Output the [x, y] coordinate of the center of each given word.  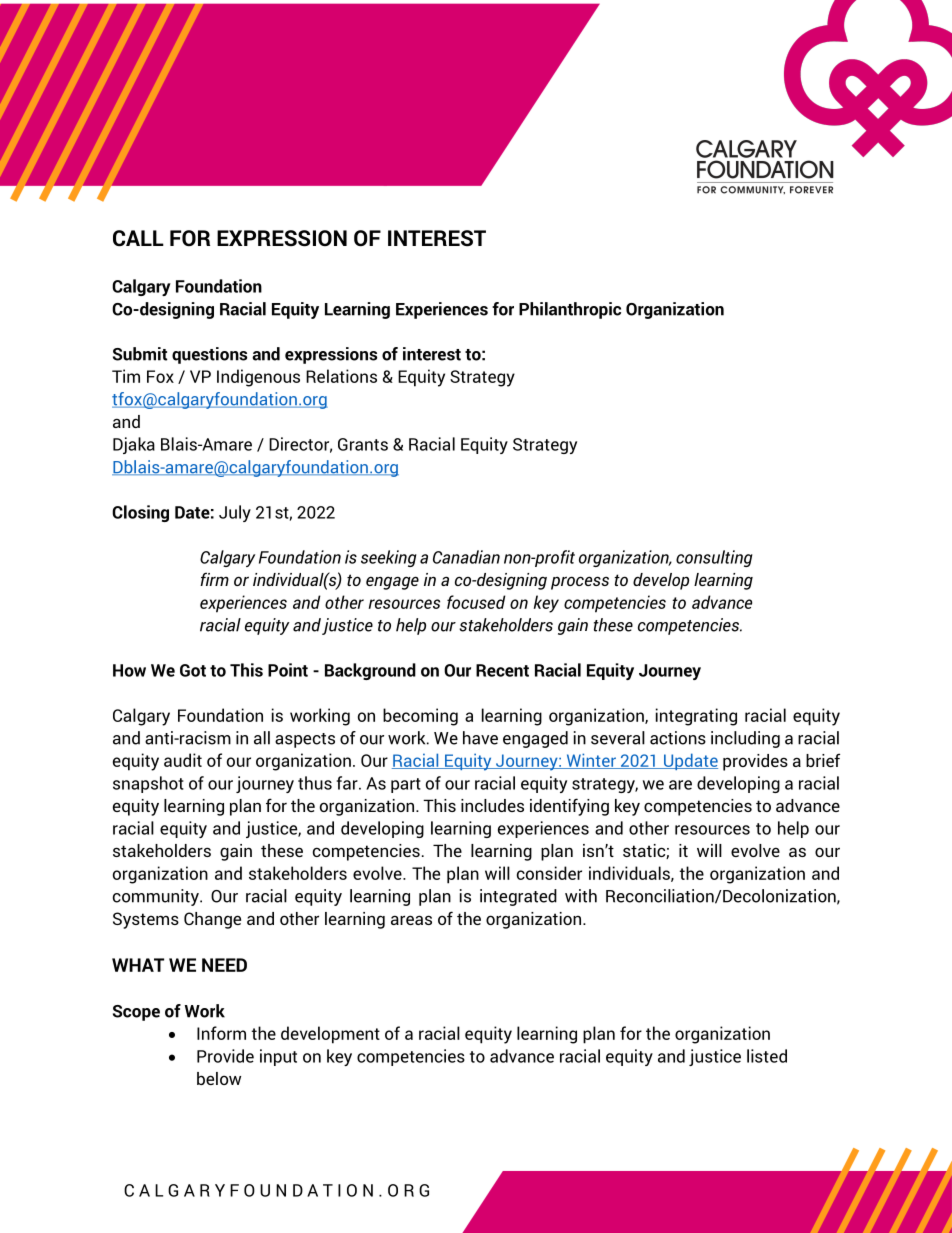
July [235, 513]
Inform [221, 1033]
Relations [341, 376]
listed [767, 1056]
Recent [502, 670]
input [278, 1057]
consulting [714, 558]
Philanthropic [570, 310]
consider [549, 873]
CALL [138, 238]
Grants [363, 444]
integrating [696, 717]
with [581, 896]
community [157, 897]
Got [193, 670]
